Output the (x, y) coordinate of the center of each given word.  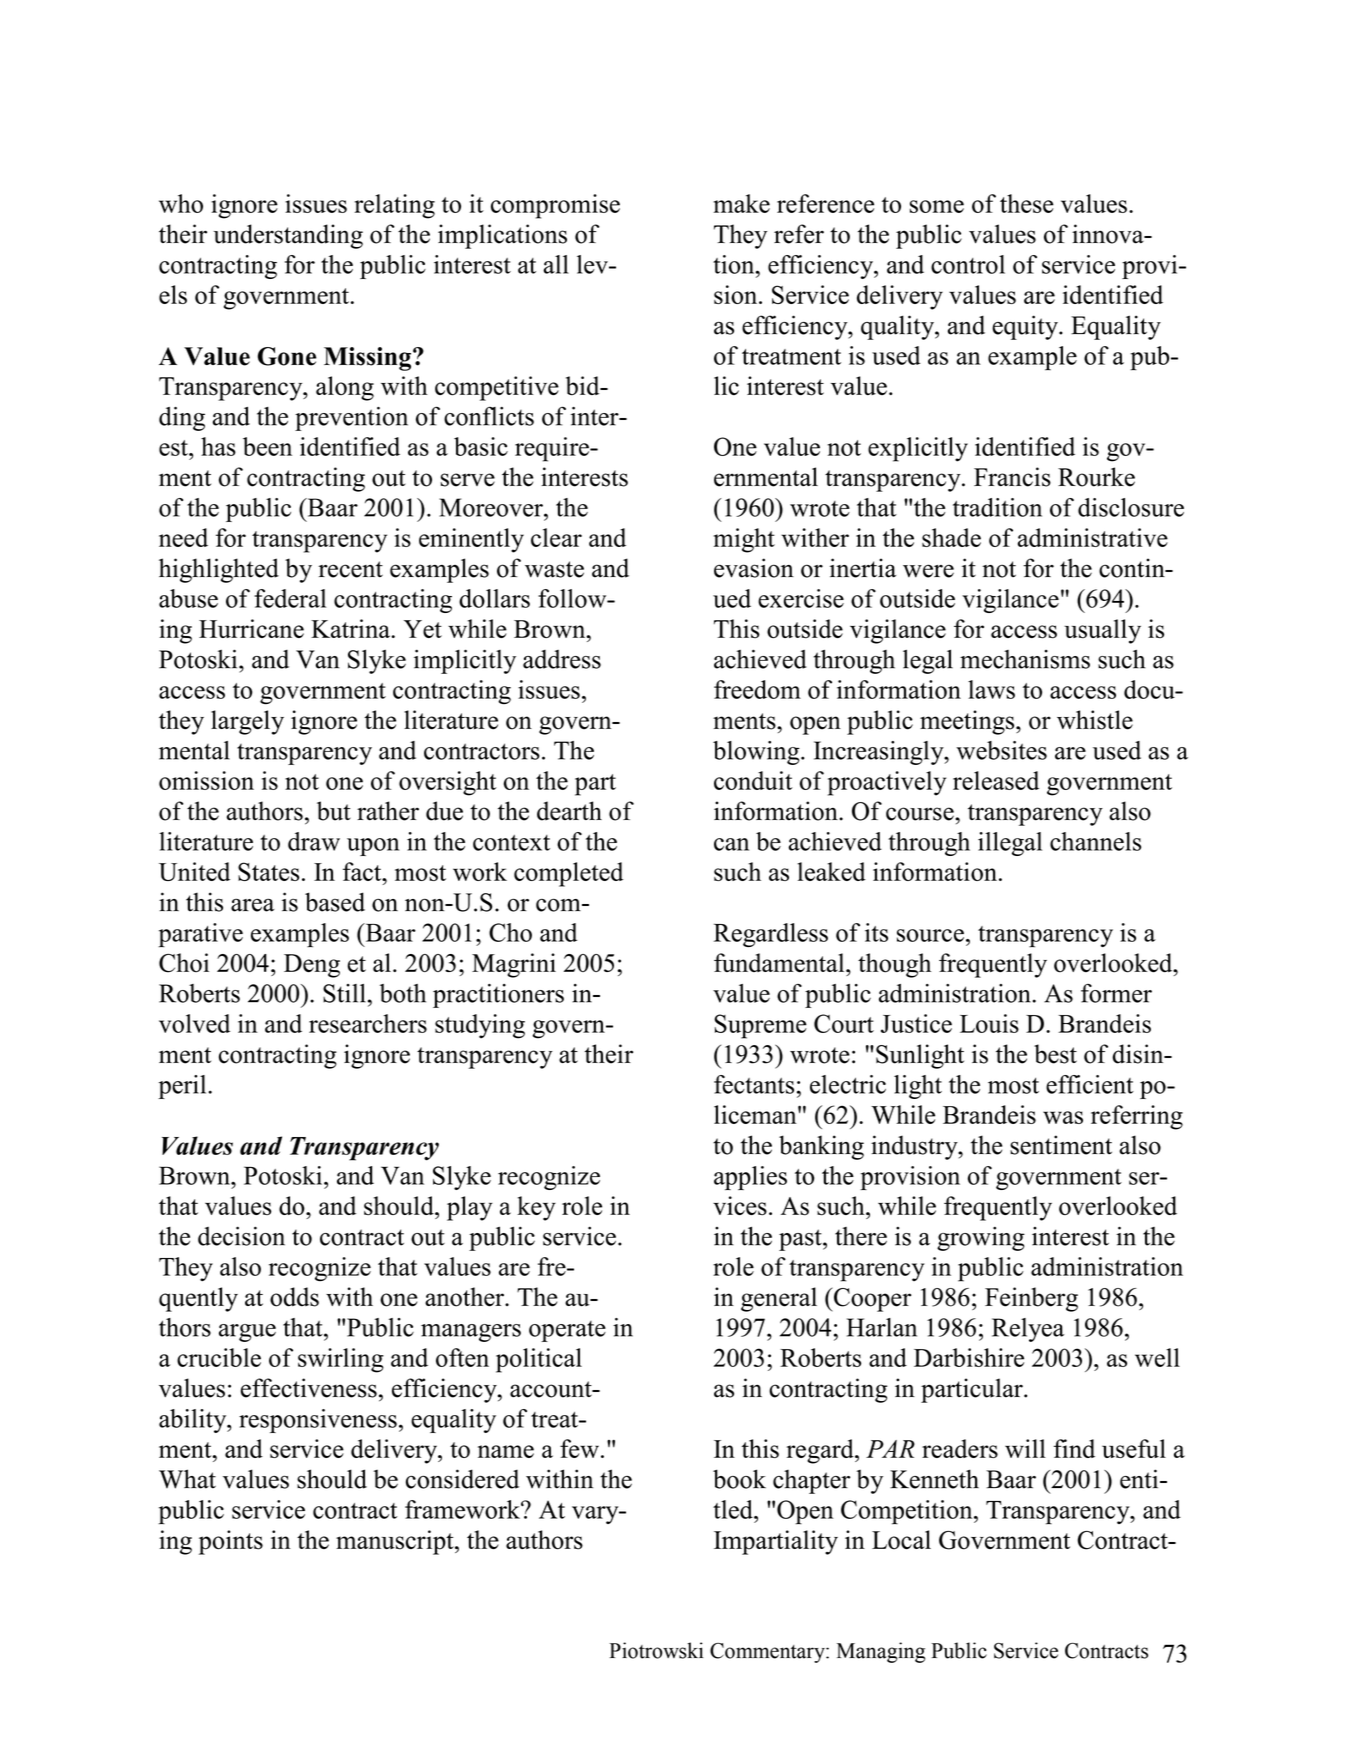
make (742, 203)
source (930, 935)
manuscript (396, 1542)
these (1027, 203)
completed (568, 874)
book (739, 1479)
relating (394, 206)
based (335, 902)
